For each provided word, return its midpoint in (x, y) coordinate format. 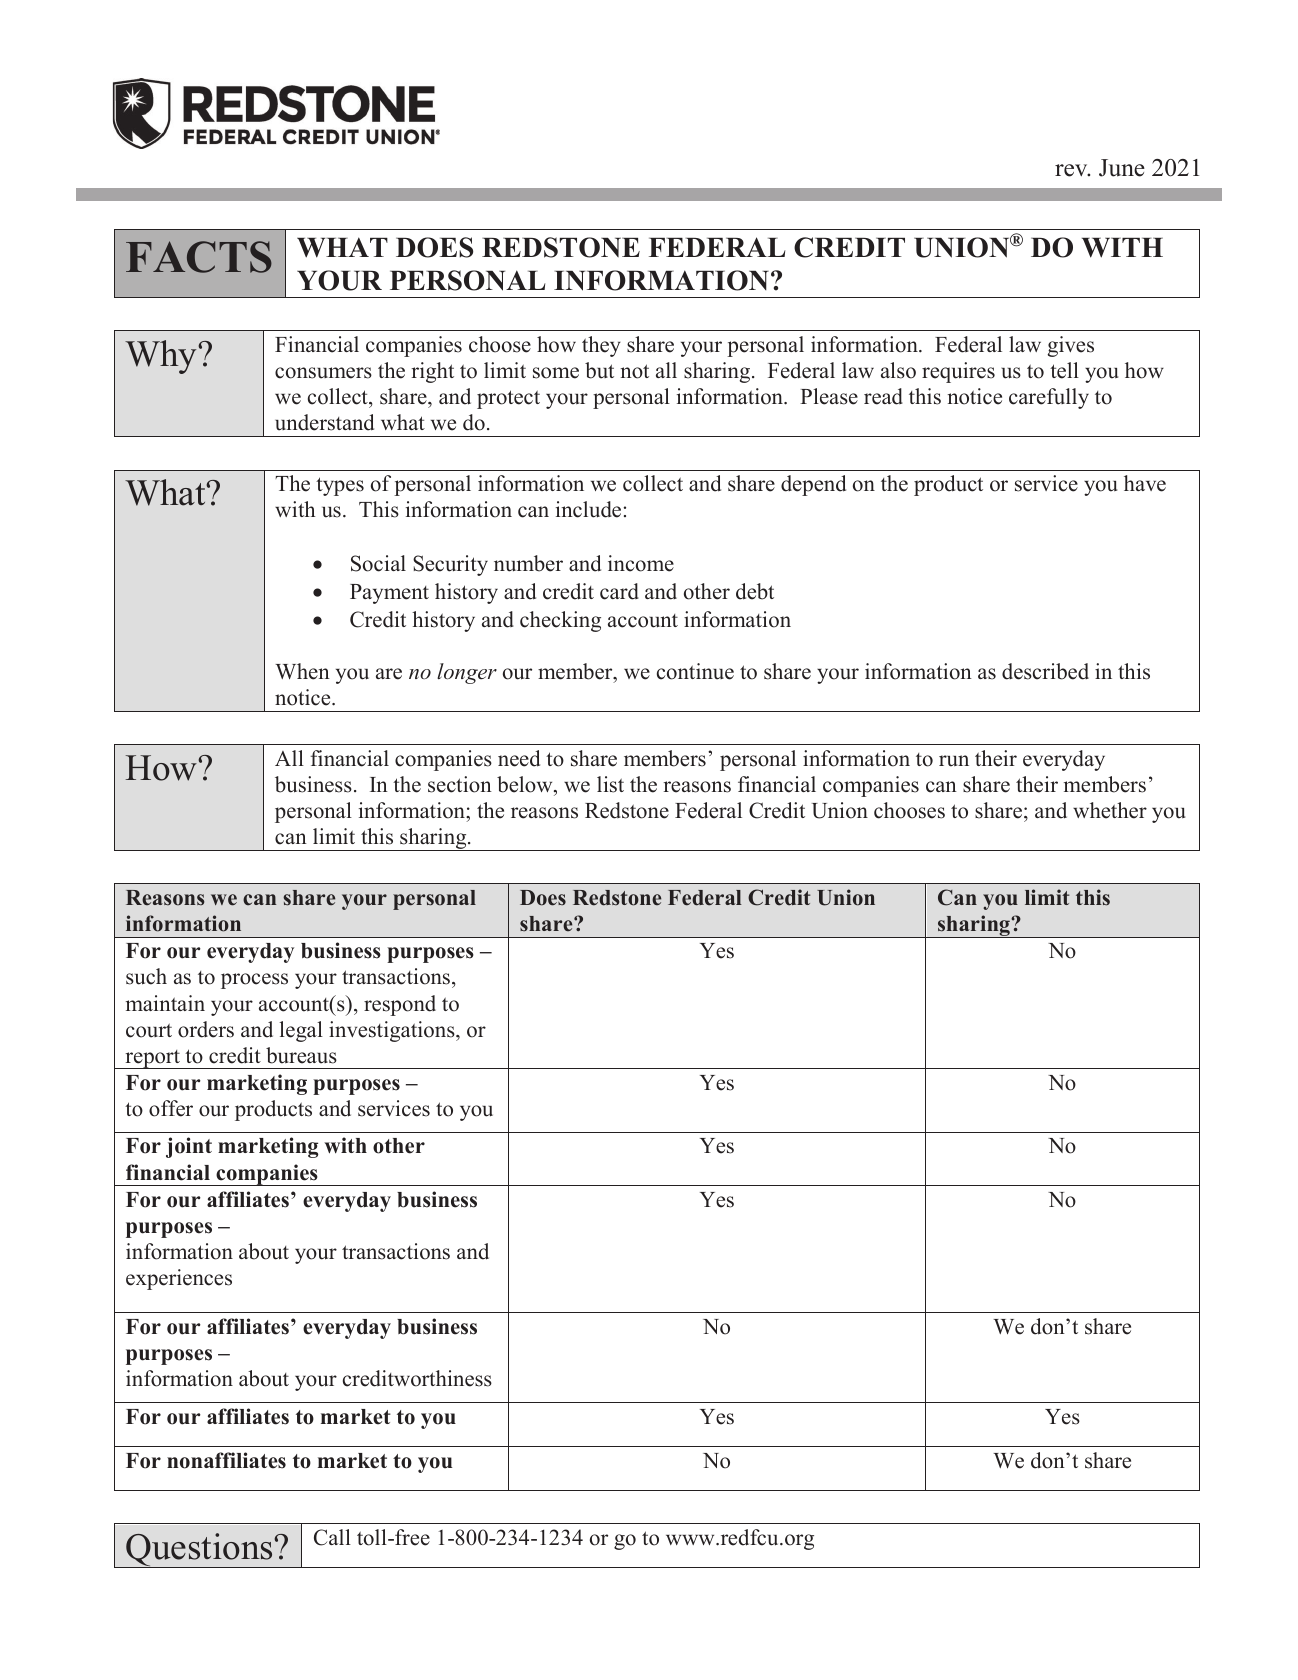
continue (695, 671)
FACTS (199, 257)
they (601, 346)
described (1045, 671)
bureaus (301, 1055)
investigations (393, 1031)
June (1122, 168)
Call (332, 1537)
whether (1110, 810)
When (302, 671)
